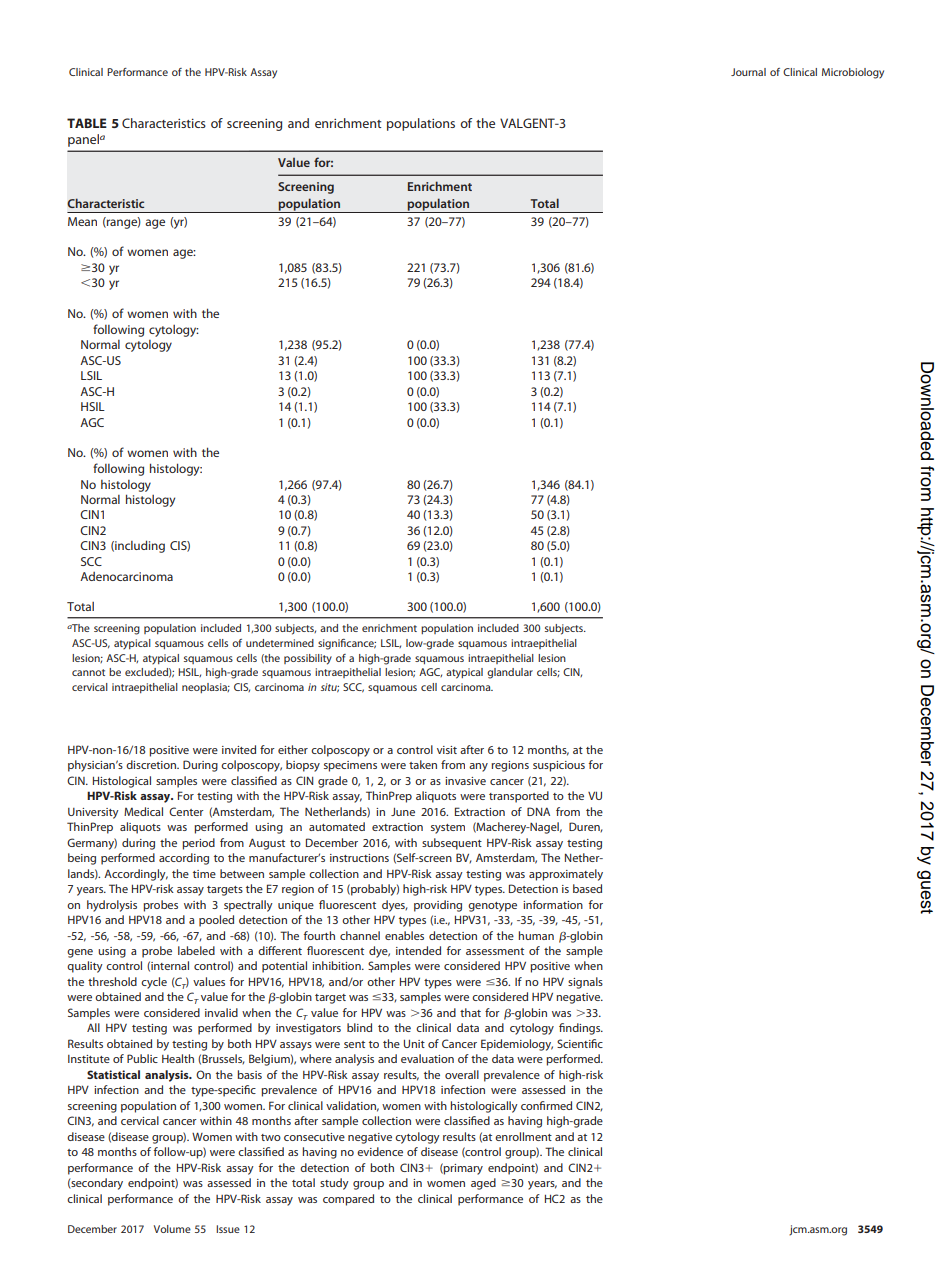 This image has height=1275, width=952. What do you see at coordinates (172, 1229) in the image?
I see `Volume` at bounding box center [172, 1229].
